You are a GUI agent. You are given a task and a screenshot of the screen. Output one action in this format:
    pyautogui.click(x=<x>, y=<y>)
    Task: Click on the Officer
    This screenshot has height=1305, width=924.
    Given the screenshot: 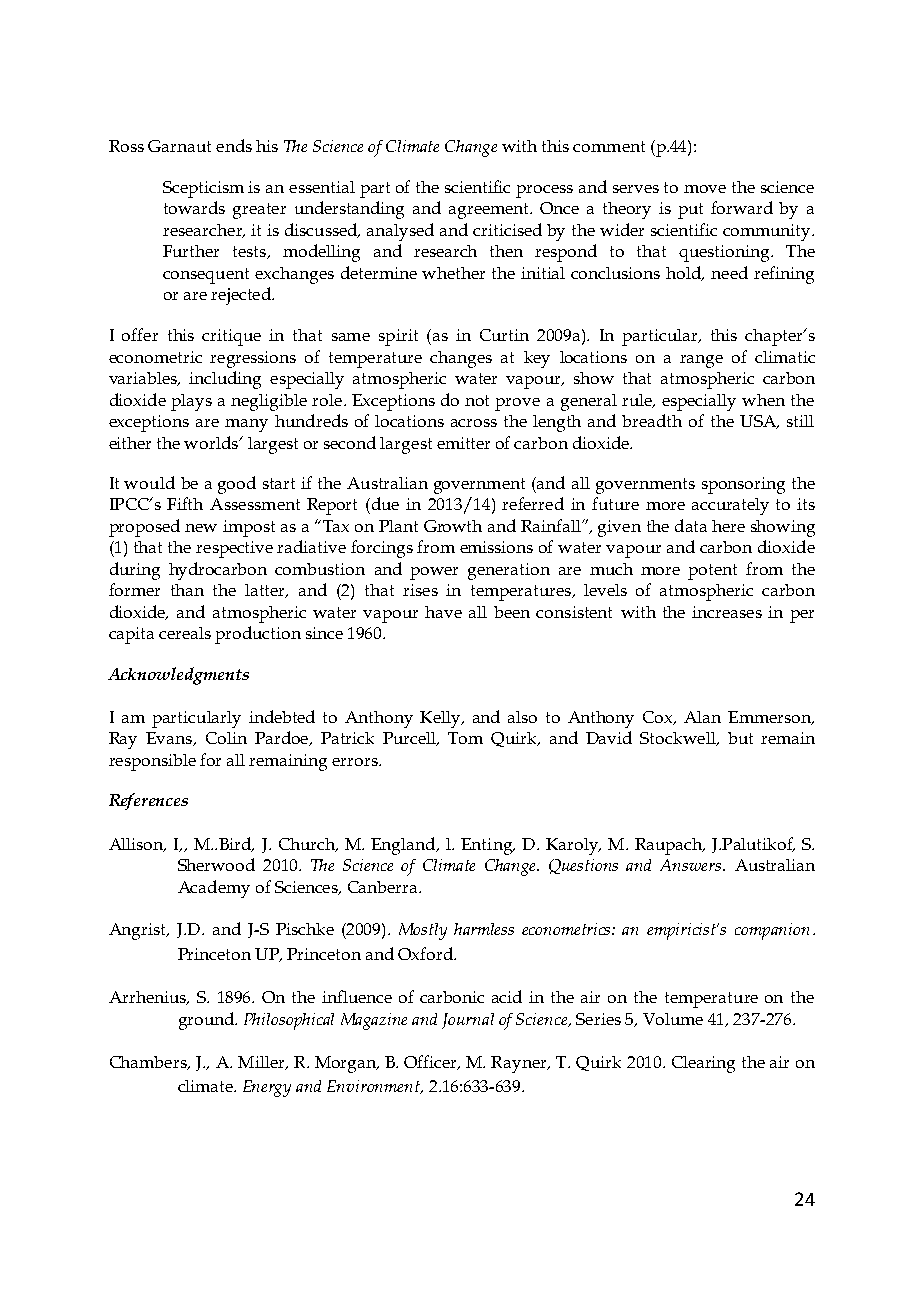 What is the action you would take?
    pyautogui.click(x=431, y=1062)
